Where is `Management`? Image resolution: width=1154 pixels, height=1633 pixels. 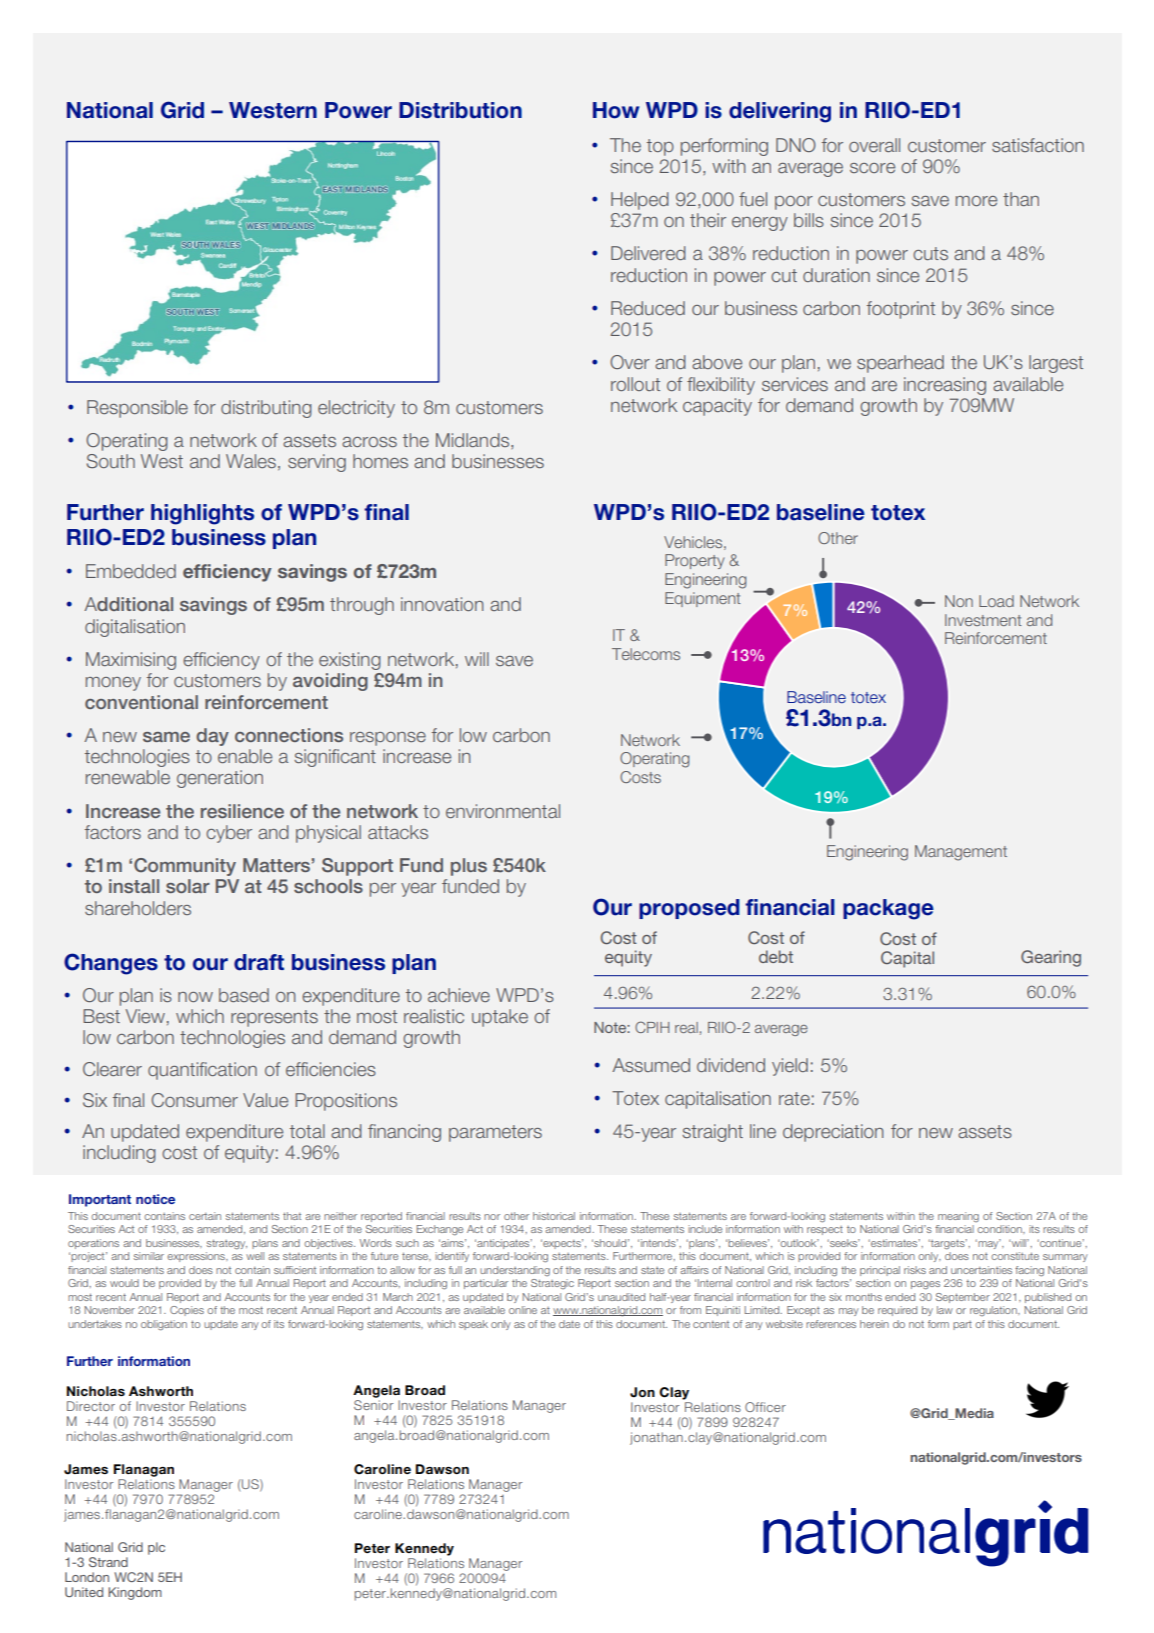 Management is located at coordinates (961, 853).
